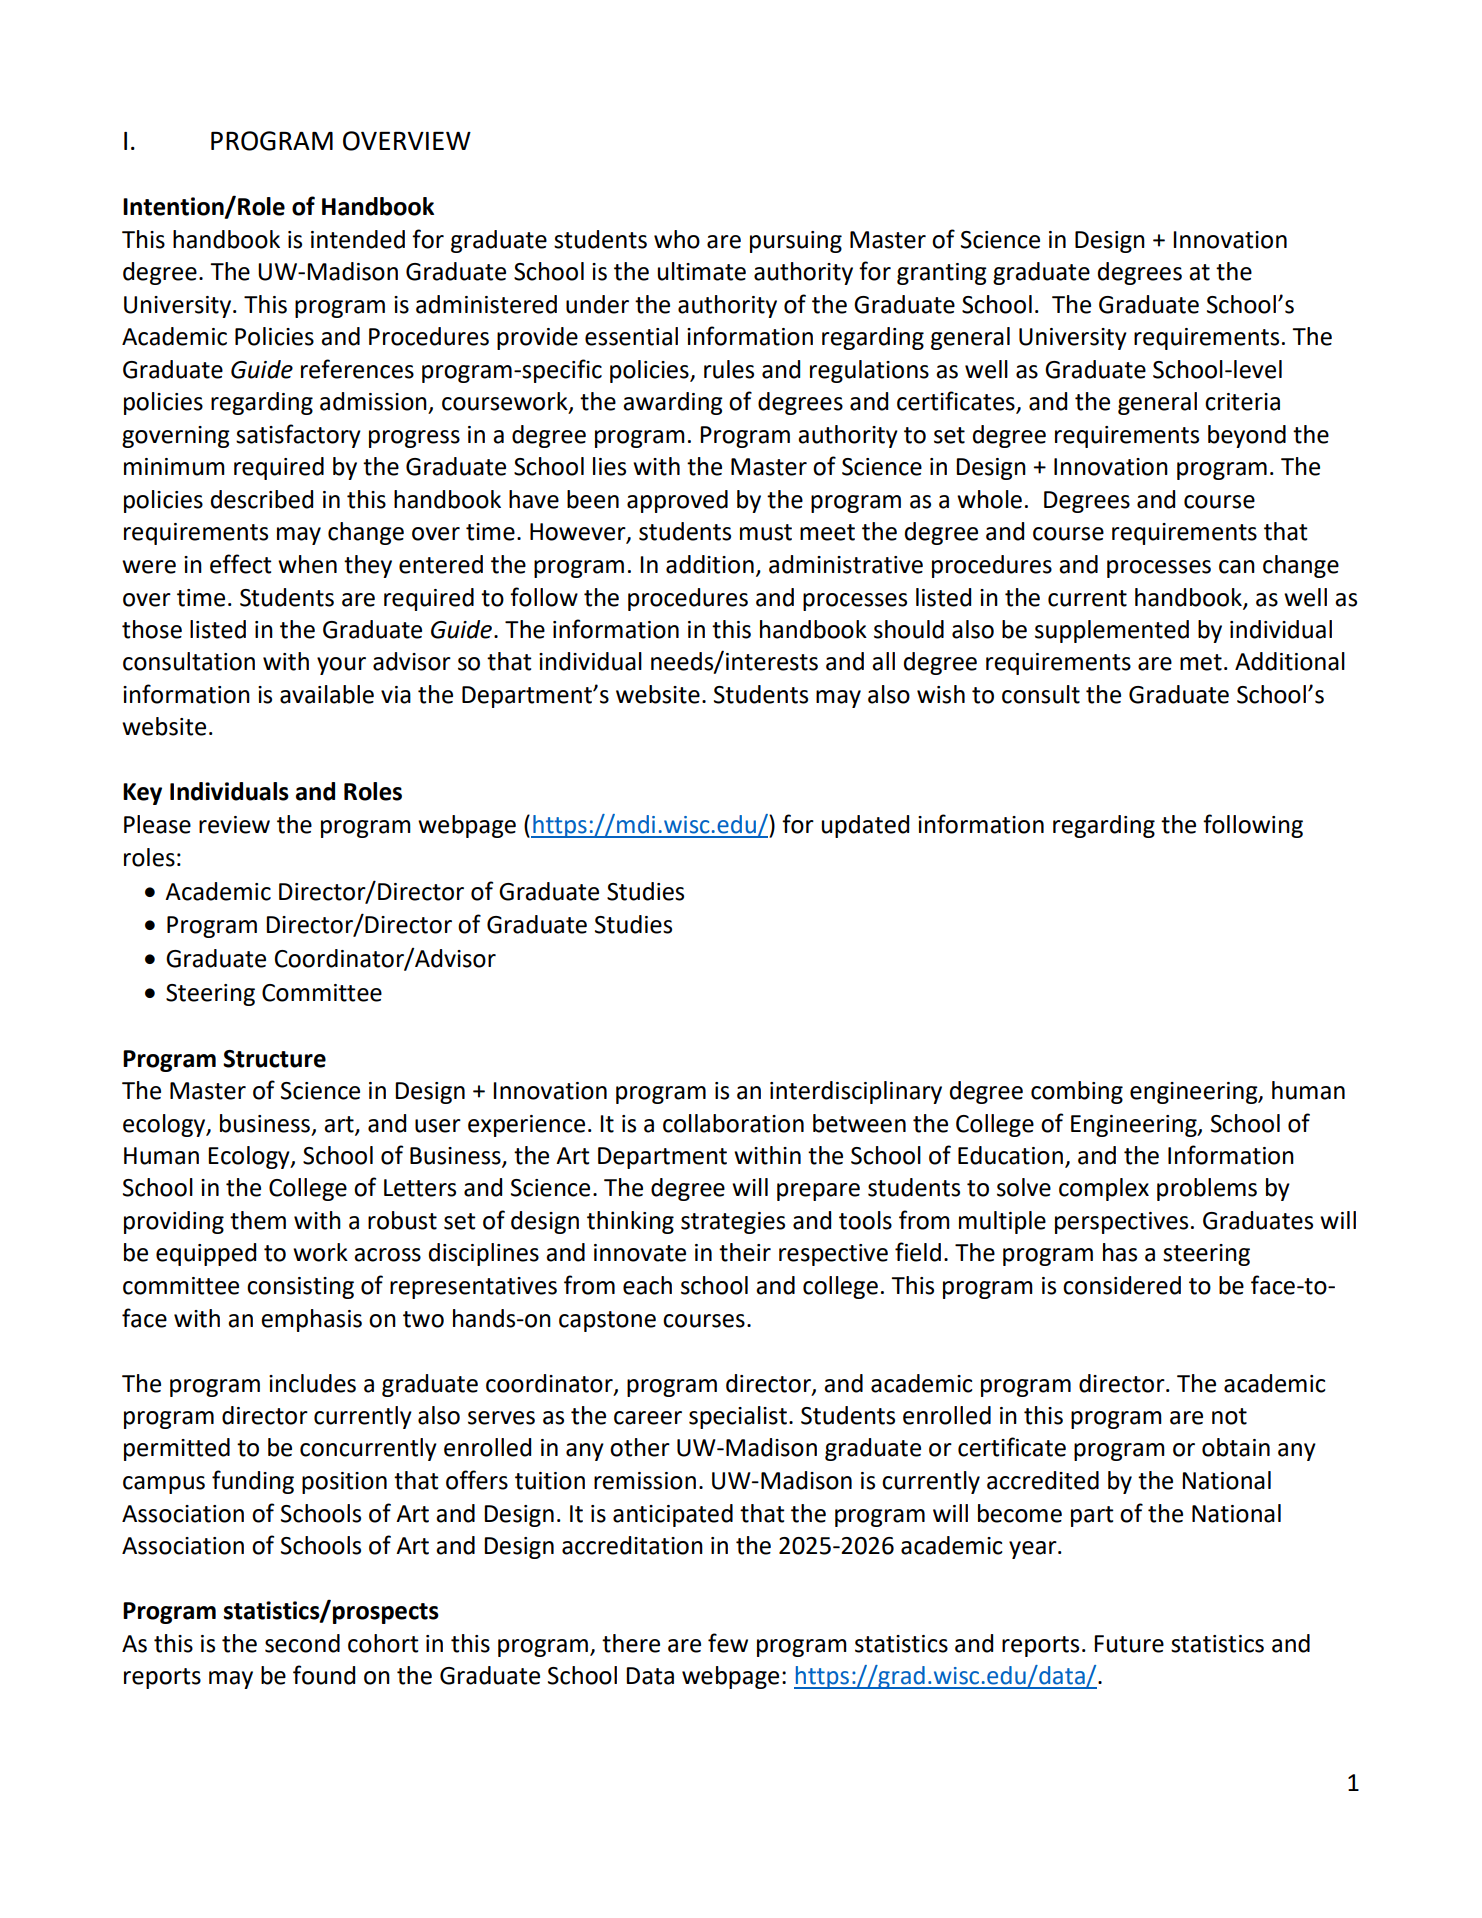 The image size is (1482, 1918). What do you see at coordinates (733, 1123) in the document?
I see `collaboration` at bounding box center [733, 1123].
